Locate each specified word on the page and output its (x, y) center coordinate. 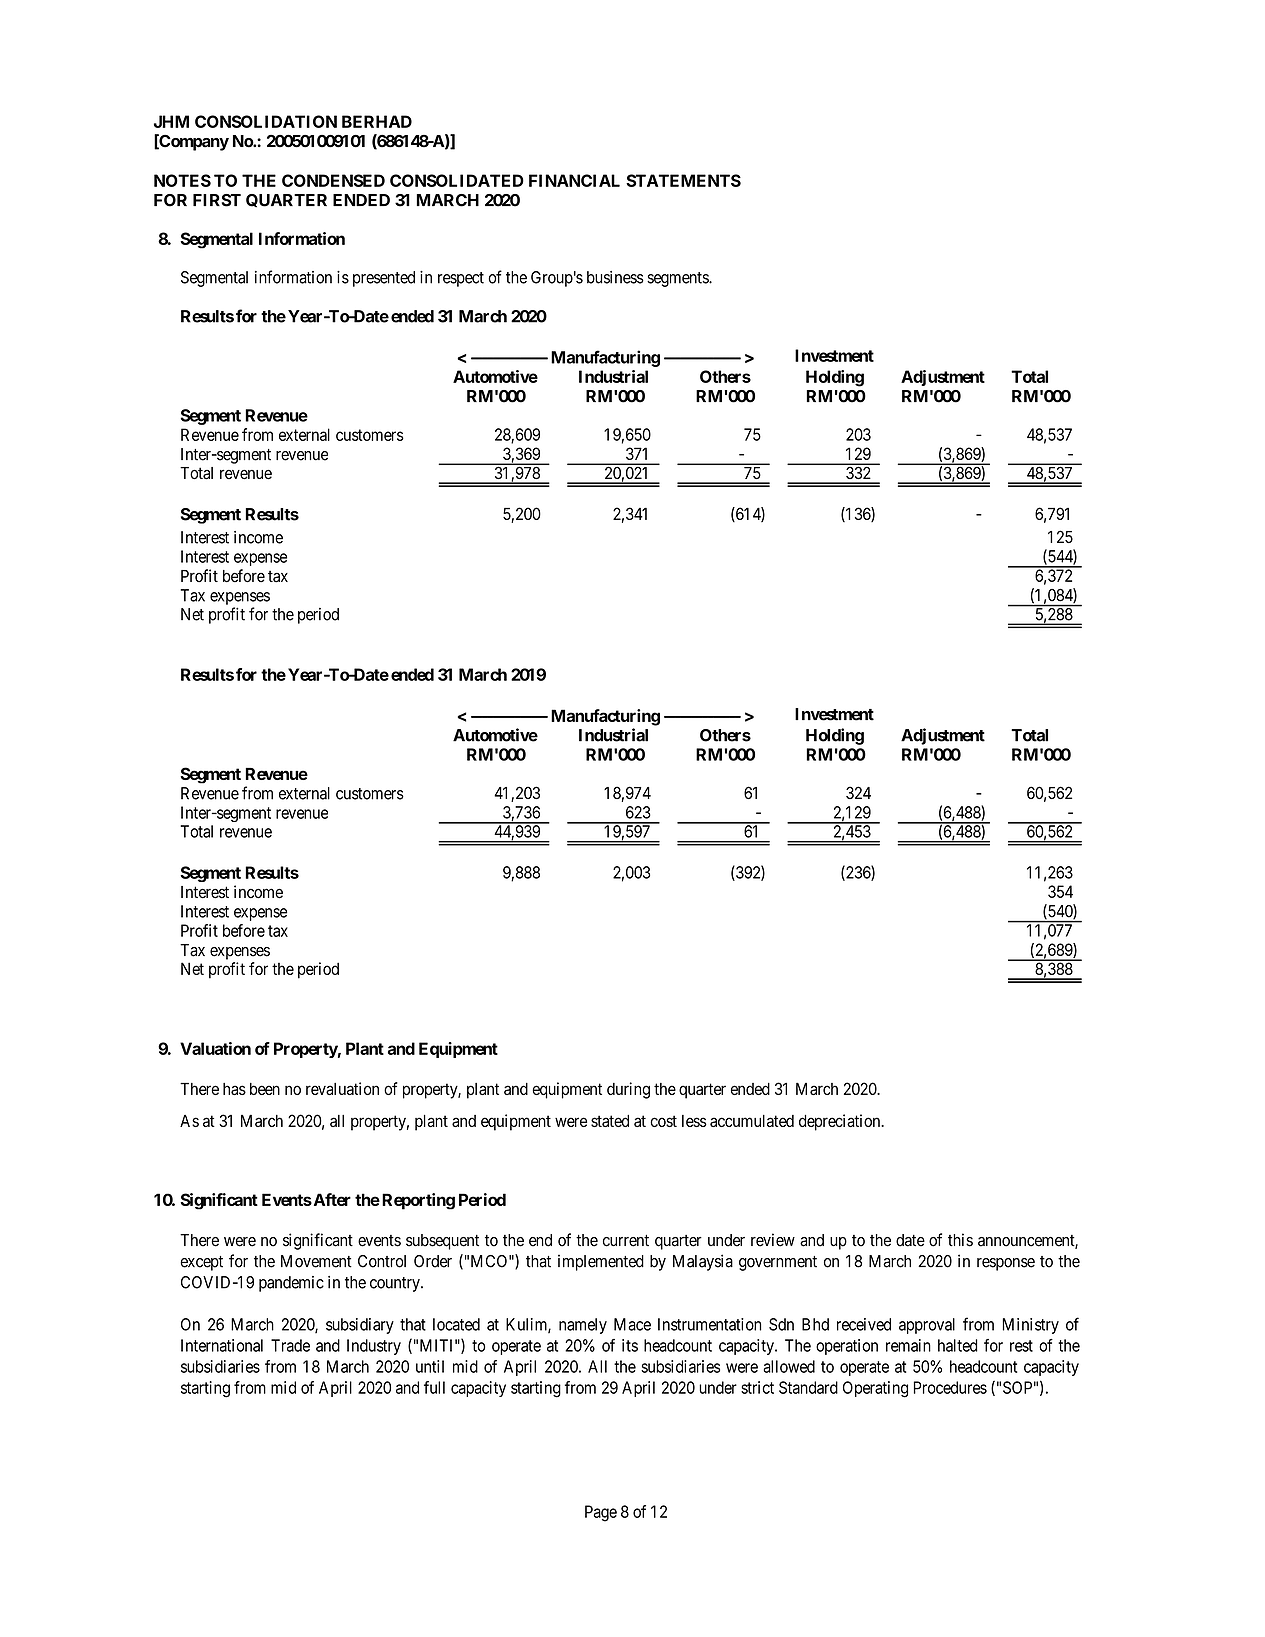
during (628, 1090)
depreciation (841, 1122)
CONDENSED (333, 180)
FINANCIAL (574, 180)
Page (601, 1513)
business (615, 277)
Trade (290, 1345)
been (265, 1089)
